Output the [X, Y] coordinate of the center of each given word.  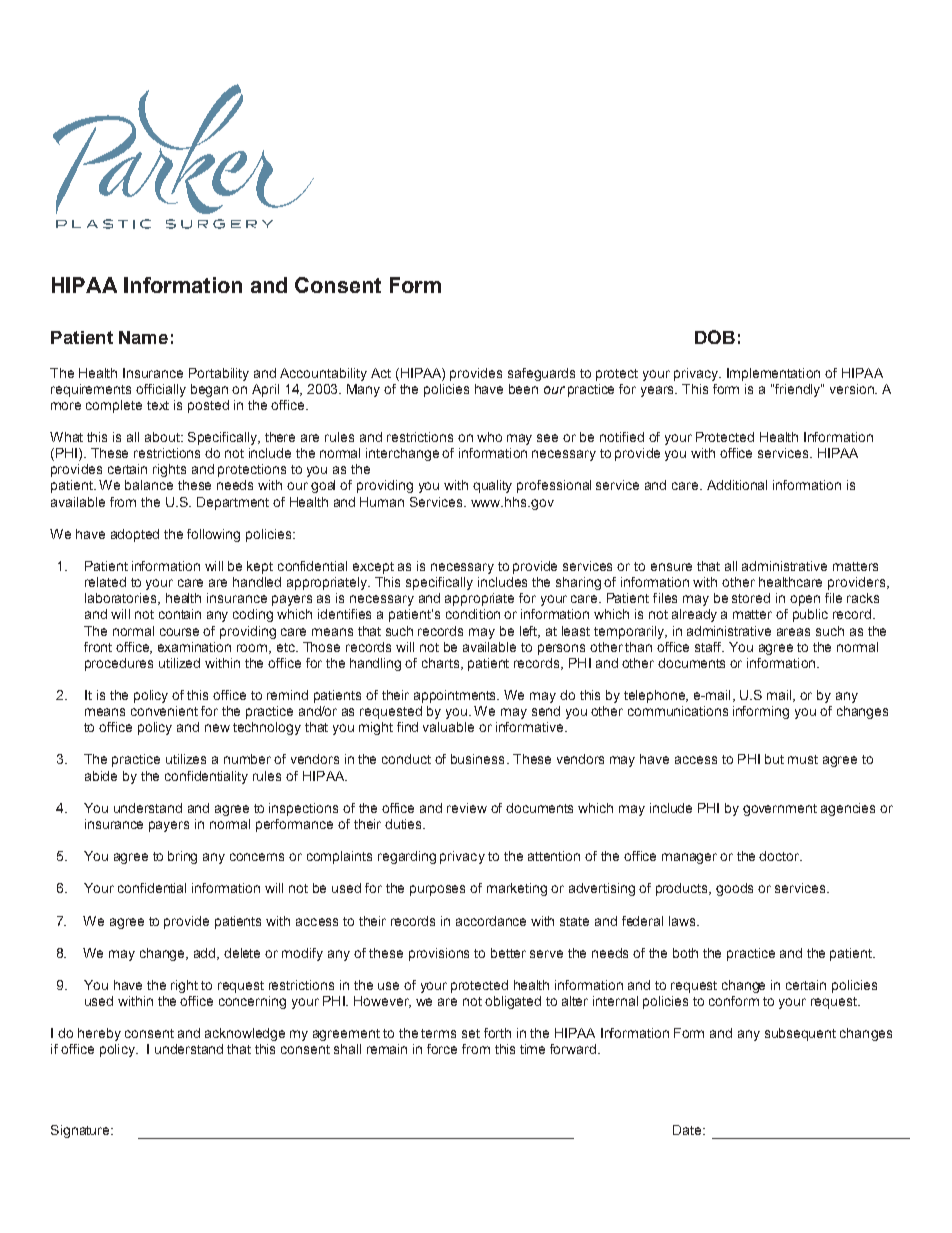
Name [143, 337]
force [442, 1049]
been [523, 389]
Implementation [773, 374]
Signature [81, 1131]
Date [688, 1130]
